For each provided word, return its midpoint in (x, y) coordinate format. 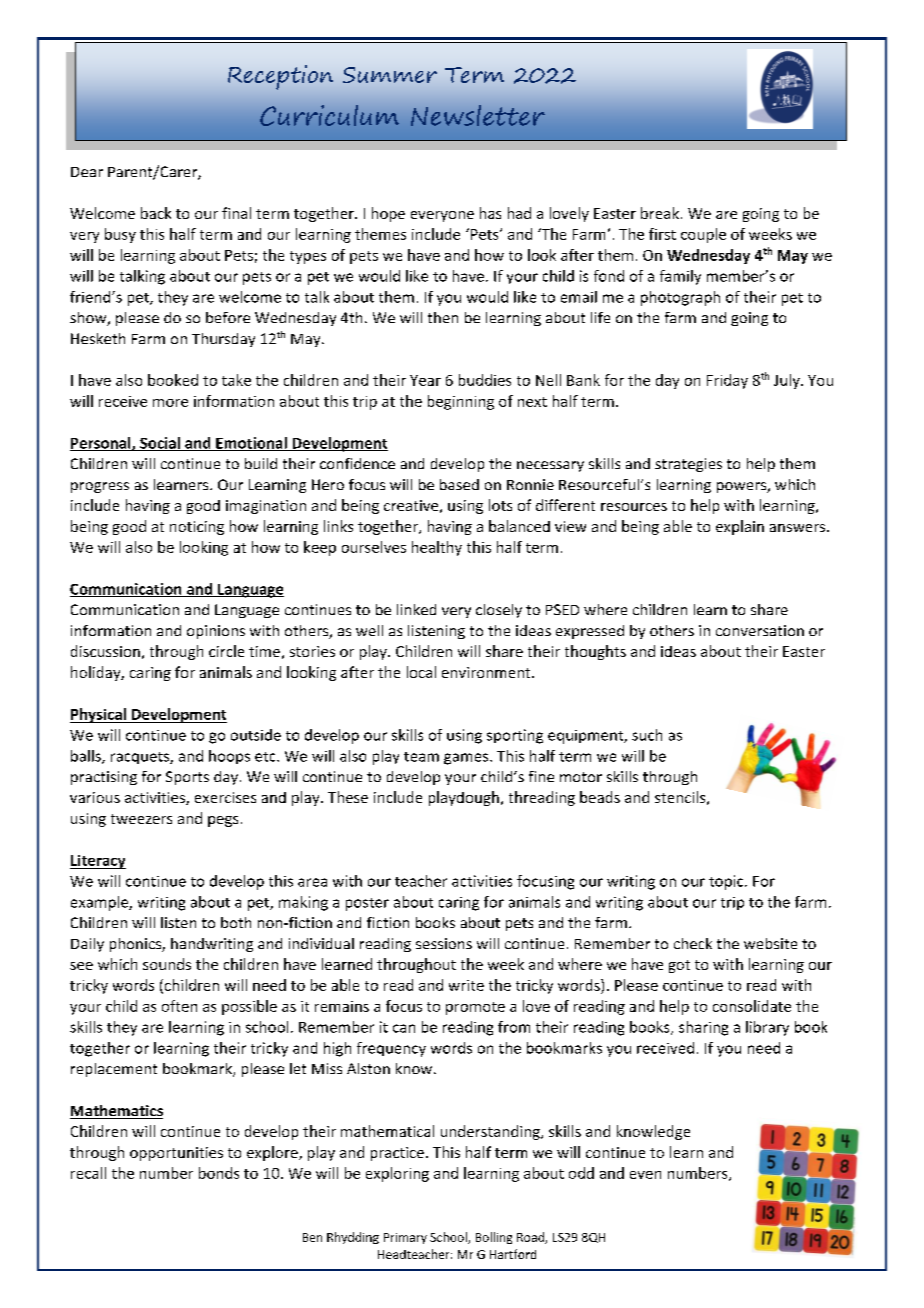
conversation (760, 630)
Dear (87, 172)
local (421, 672)
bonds (219, 1173)
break (660, 213)
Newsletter (478, 115)
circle (226, 651)
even (645, 1175)
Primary (405, 1238)
